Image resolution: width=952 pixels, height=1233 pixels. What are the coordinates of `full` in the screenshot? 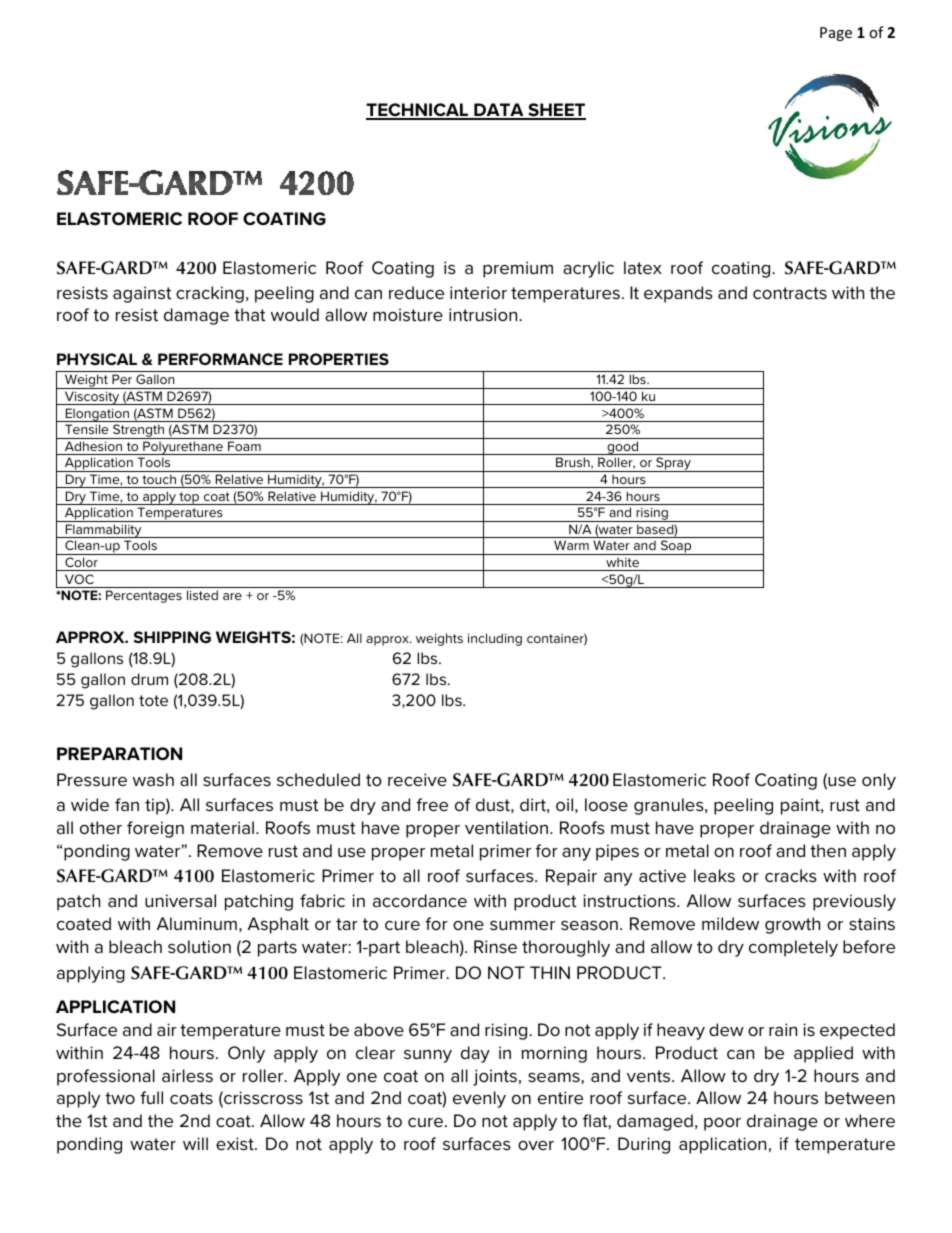 It's located at (151, 1097).
